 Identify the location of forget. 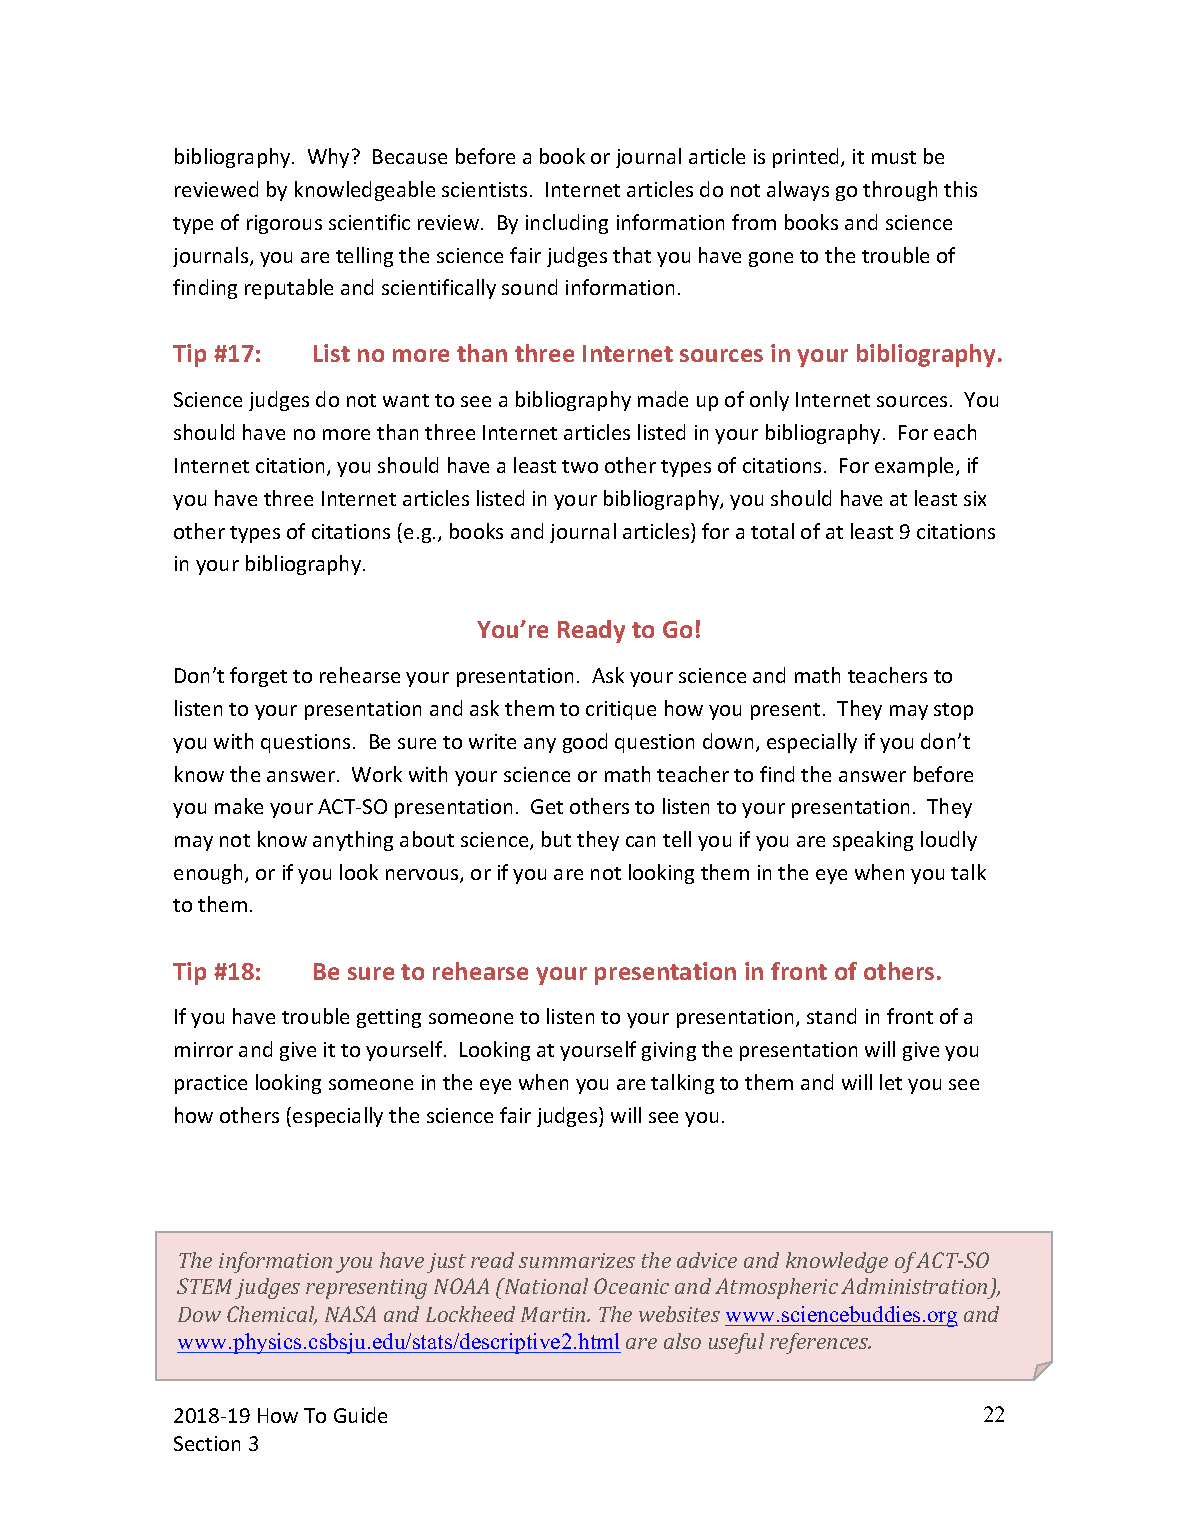
(258, 677).
